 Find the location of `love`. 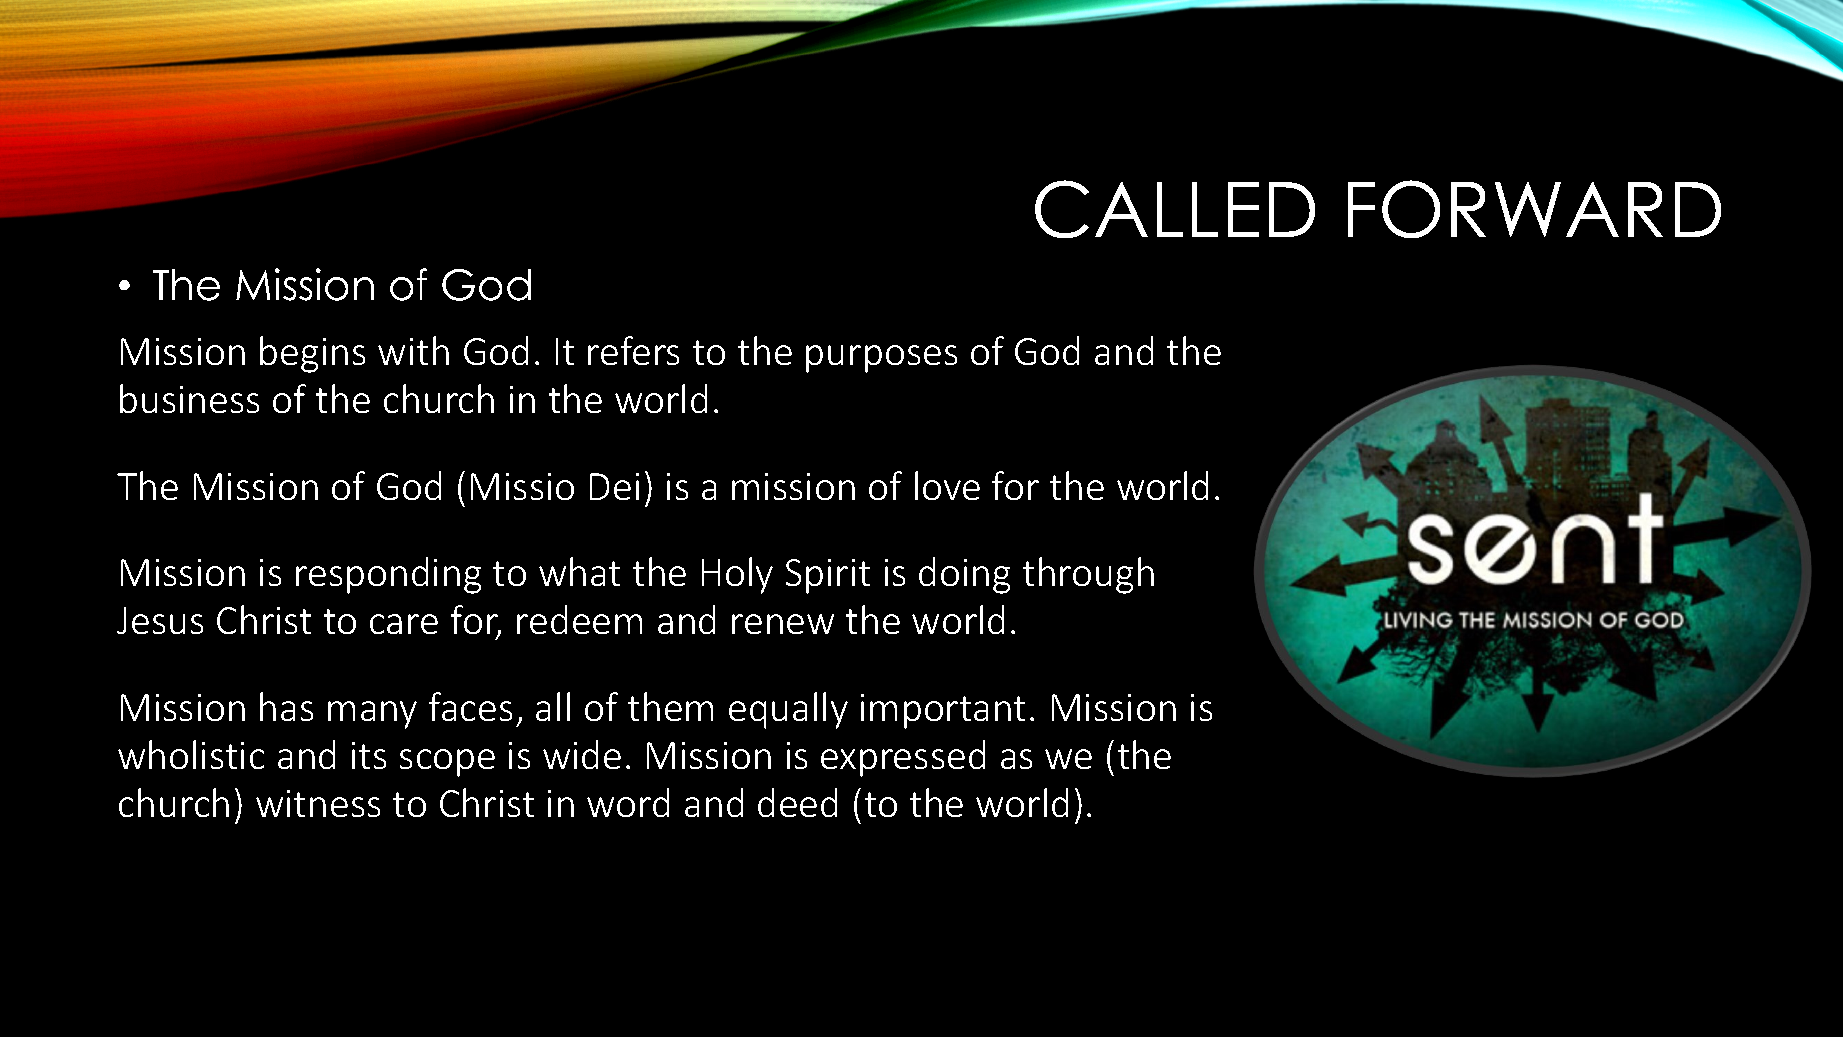

love is located at coordinates (947, 485).
